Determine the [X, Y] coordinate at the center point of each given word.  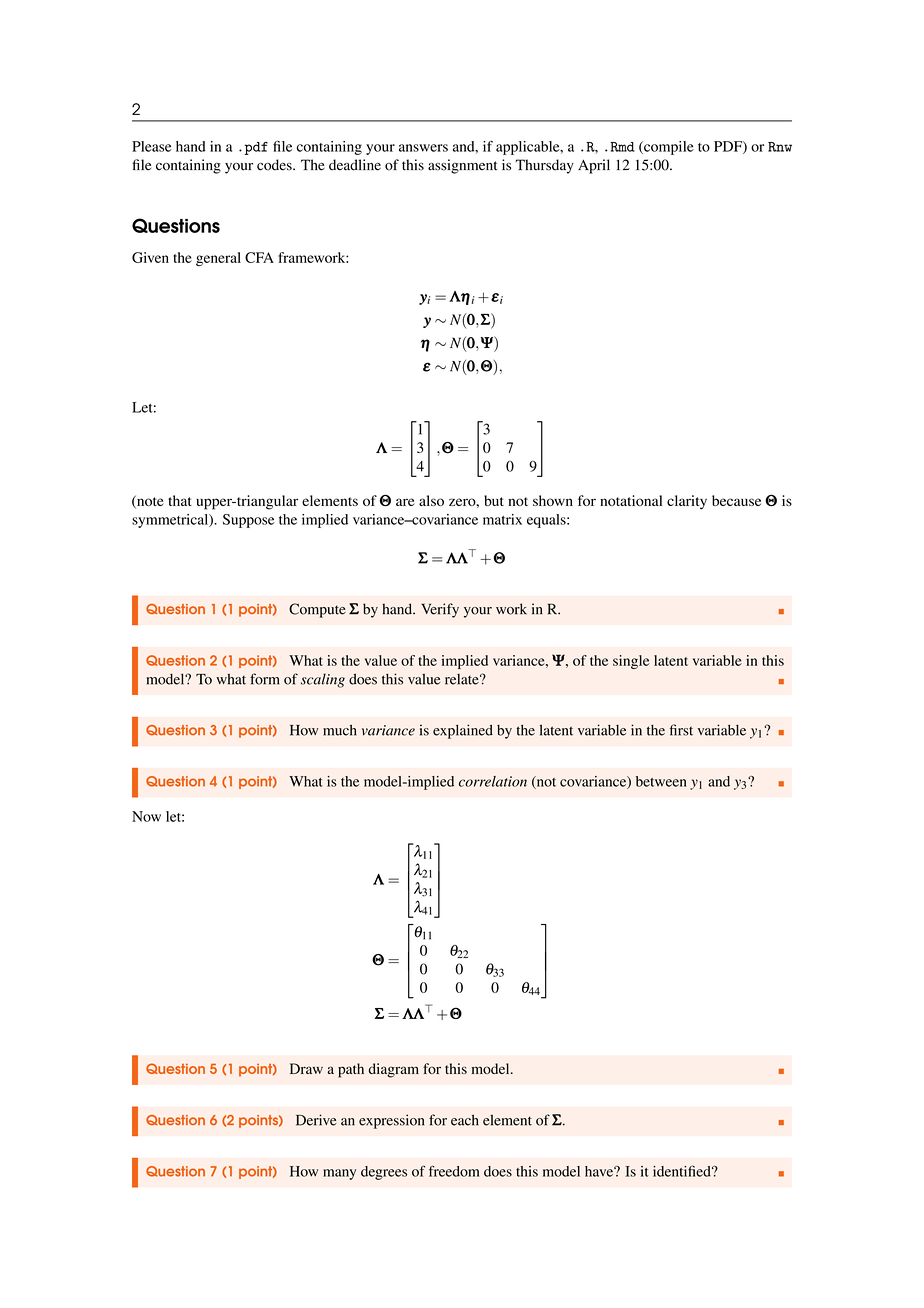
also [431, 500]
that [180, 500]
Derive [316, 1120]
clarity [687, 502]
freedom [454, 1171]
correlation [493, 781]
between [661, 781]
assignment [463, 166]
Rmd [622, 147]
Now [146, 816]
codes [275, 165]
